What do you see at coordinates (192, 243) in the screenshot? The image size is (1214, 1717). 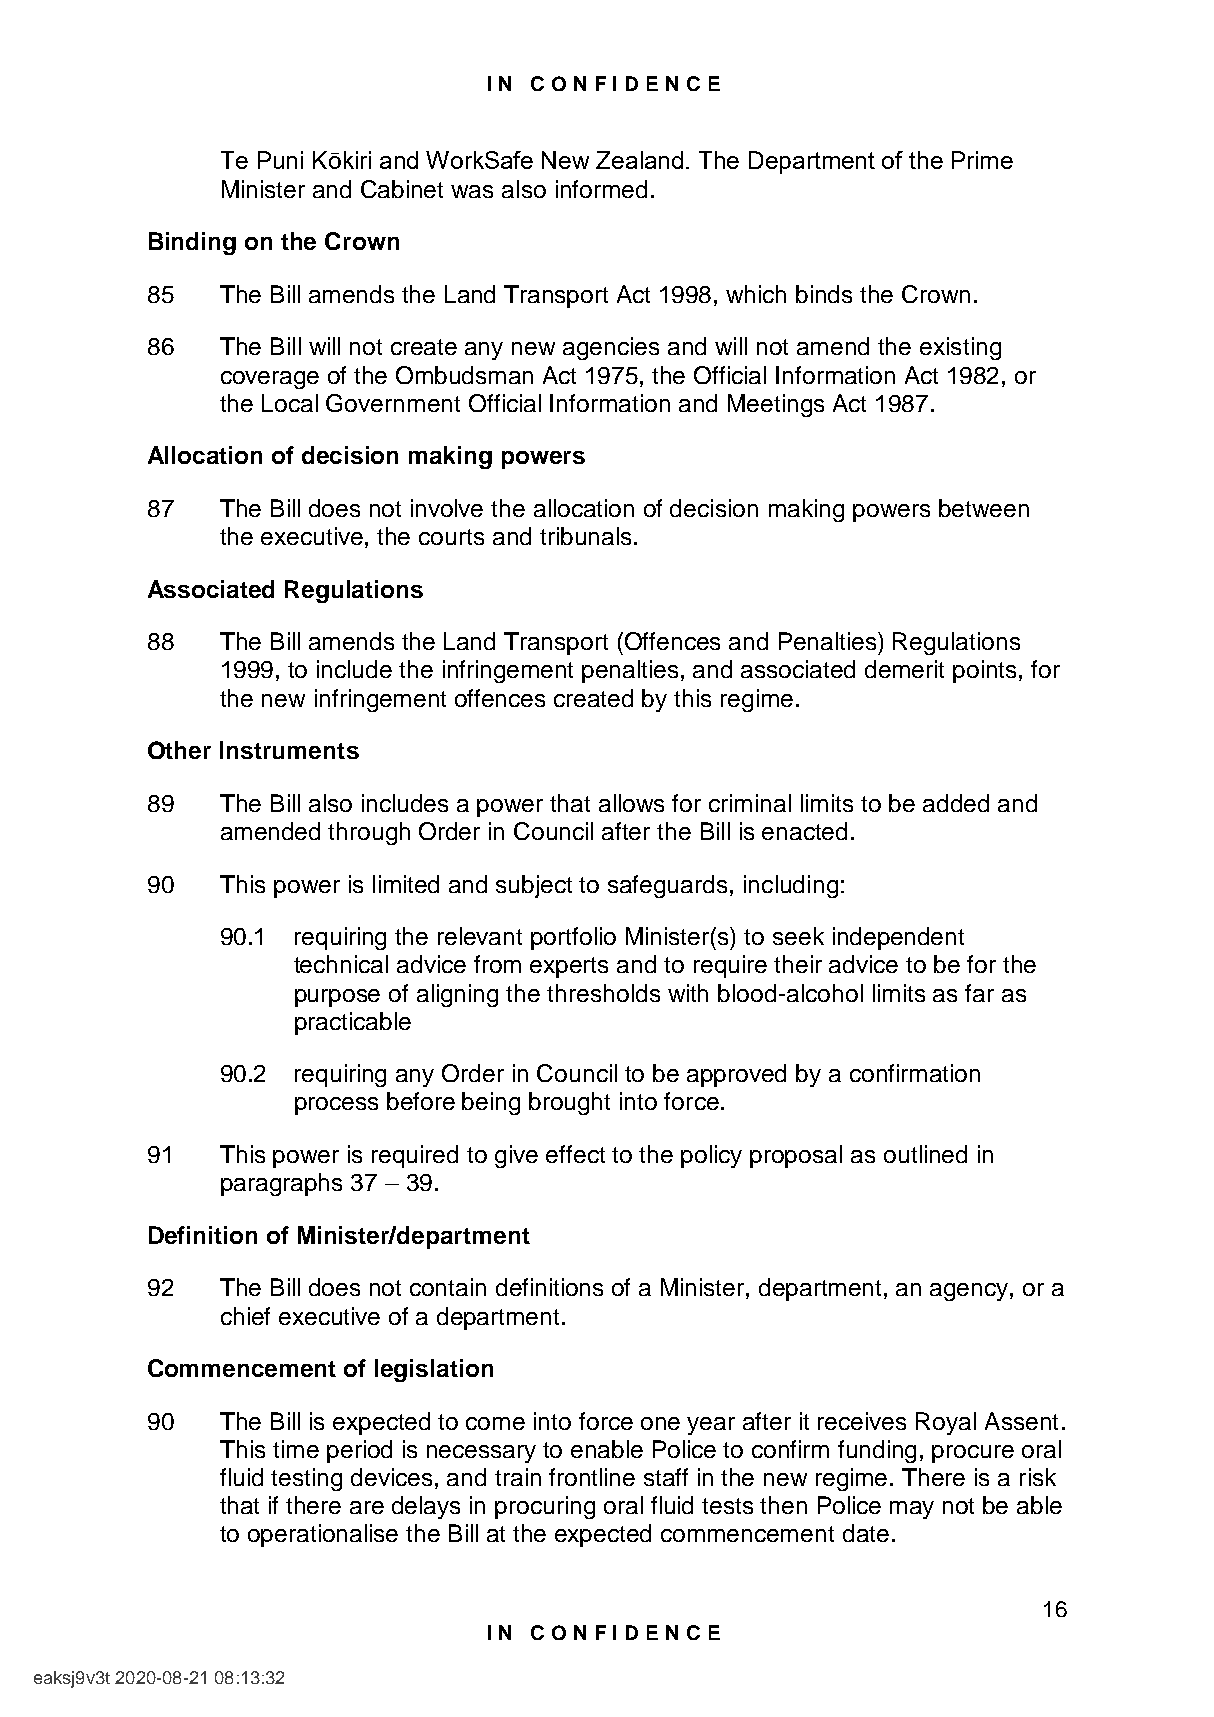 I see `Binding` at bounding box center [192, 243].
